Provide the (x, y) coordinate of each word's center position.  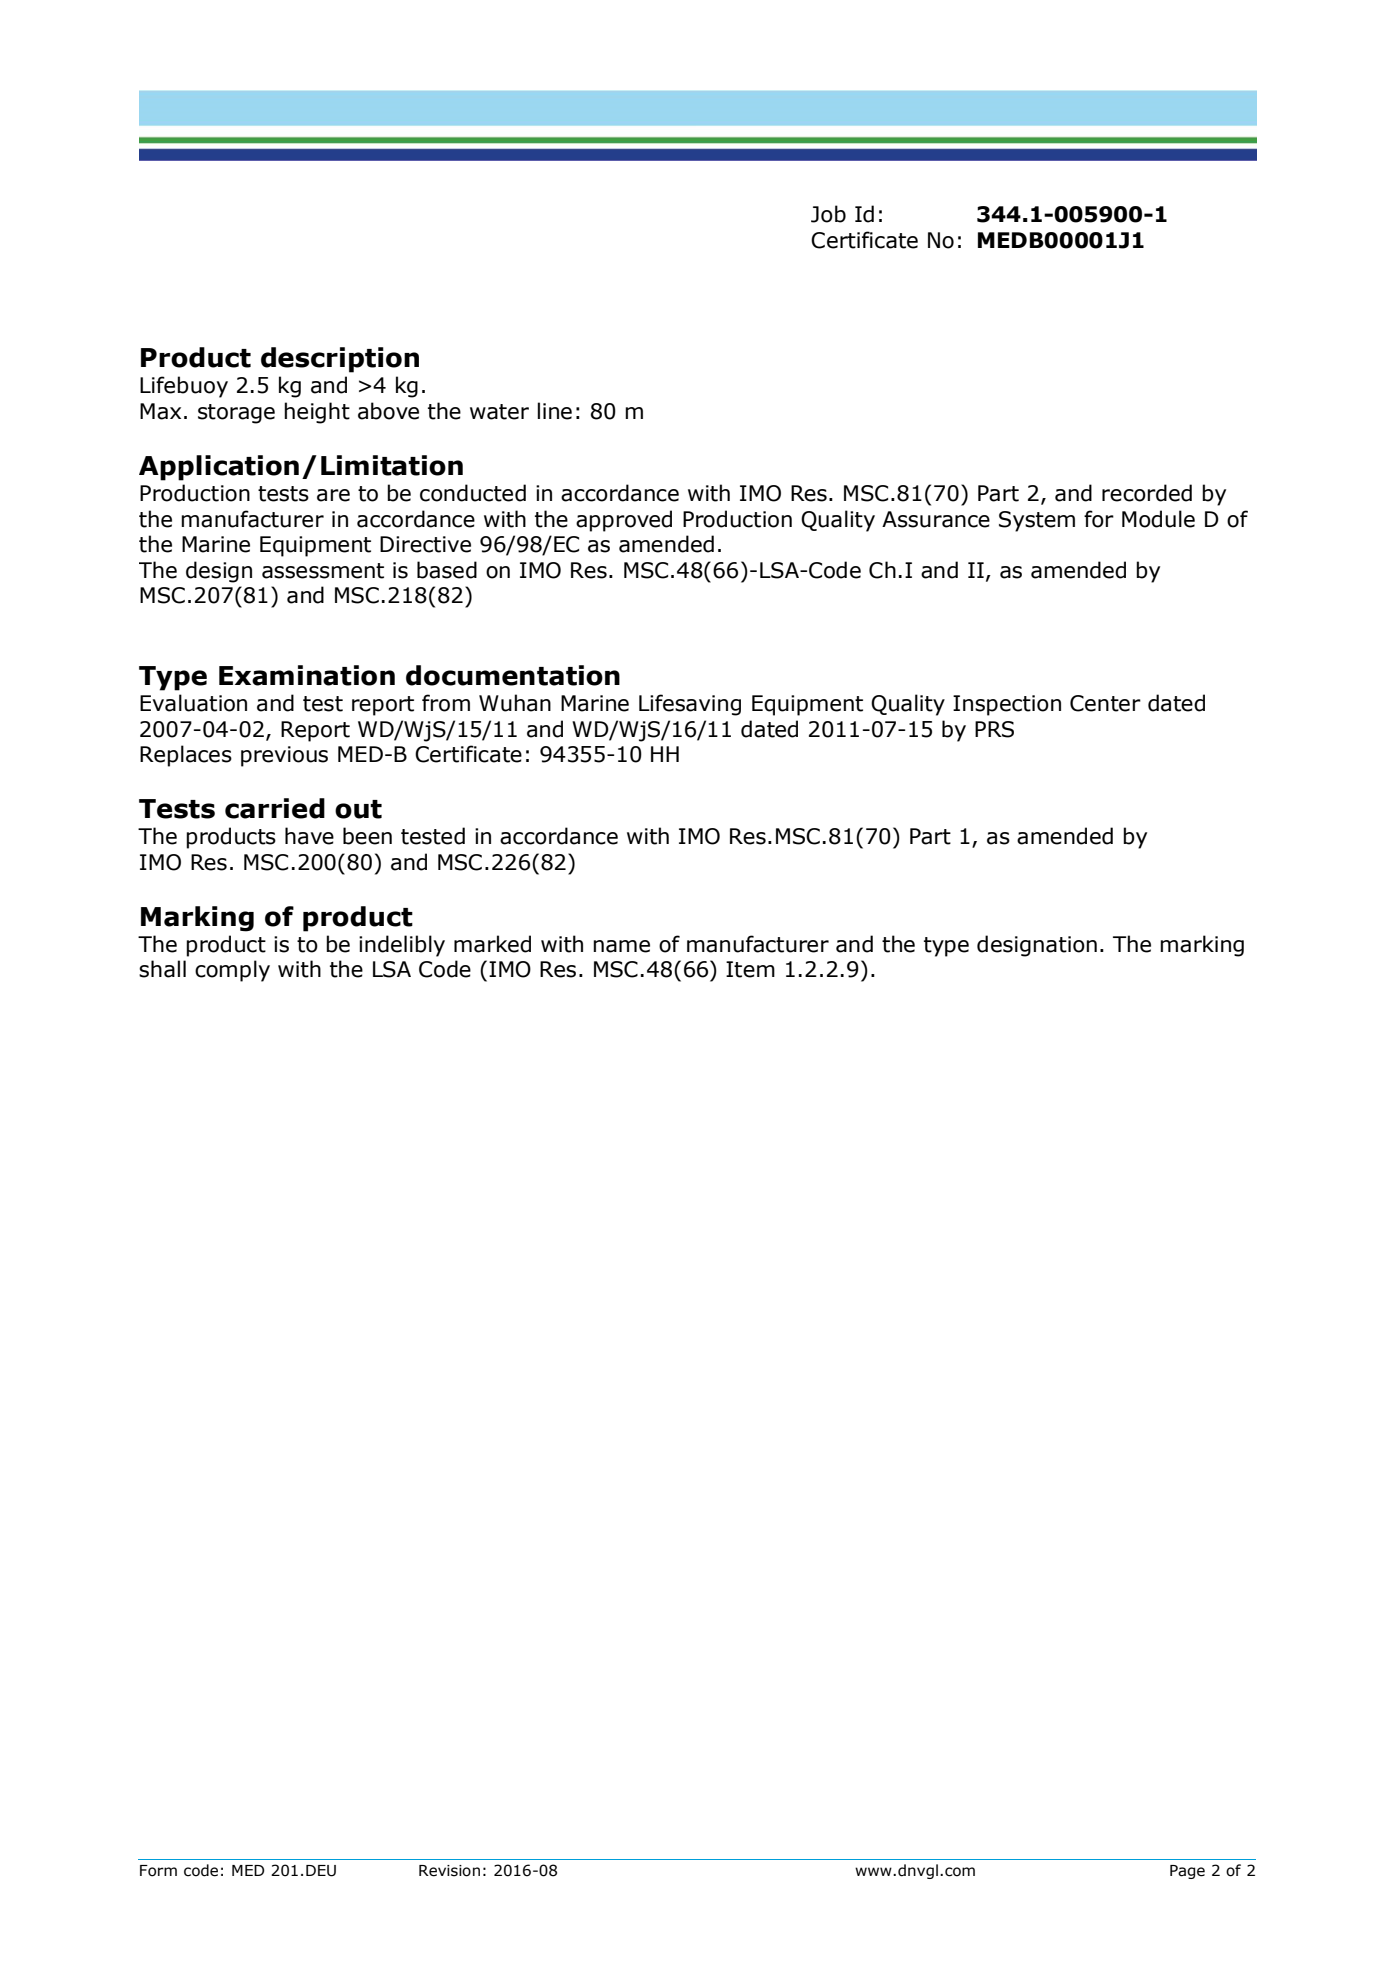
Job (828, 214)
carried (275, 808)
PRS (994, 729)
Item (750, 969)
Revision (449, 1871)
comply (232, 971)
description (340, 360)
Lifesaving (690, 705)
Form (158, 1871)
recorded (1147, 493)
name (621, 946)
